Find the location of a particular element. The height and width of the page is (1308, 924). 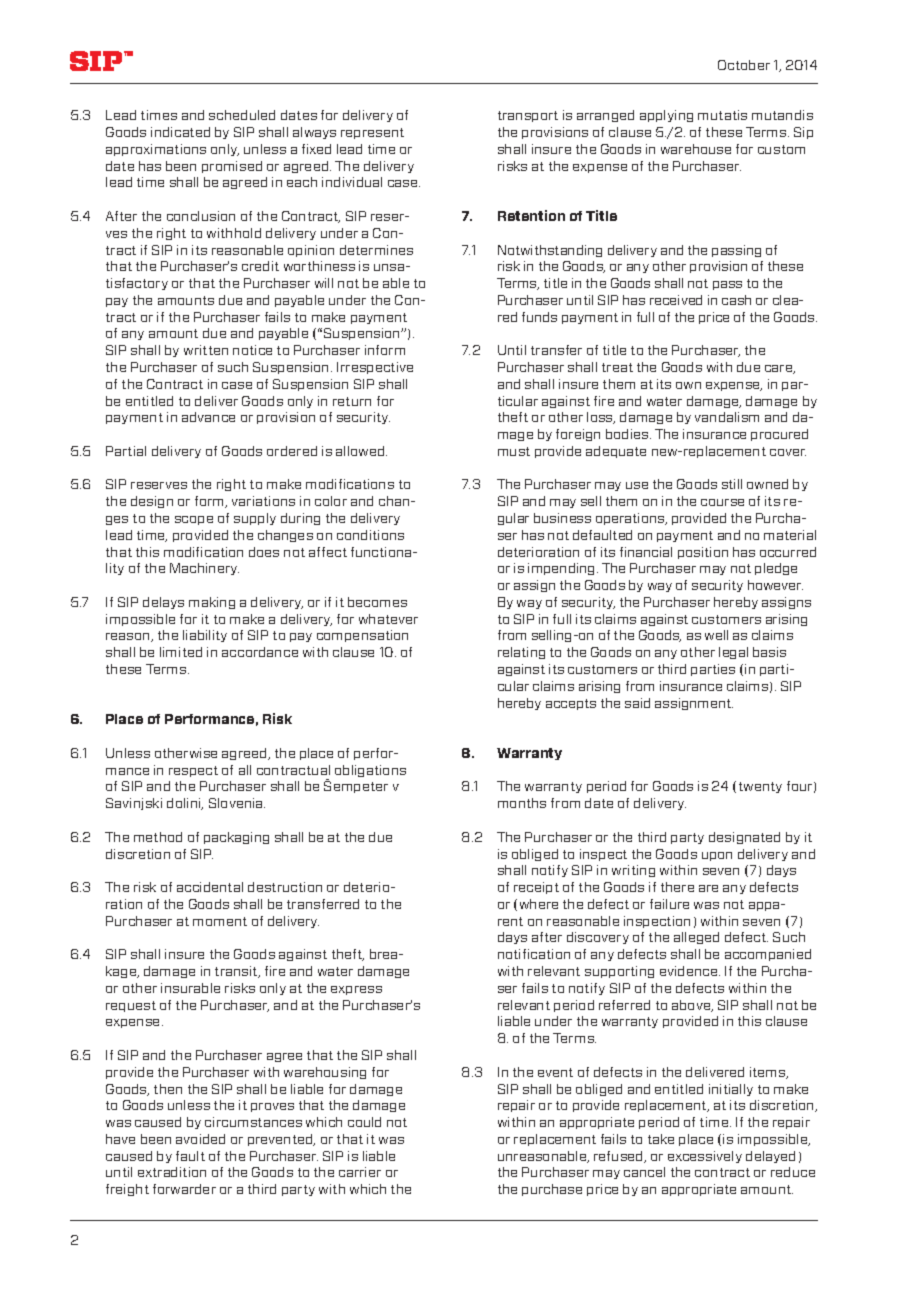

indicated is located at coordinates (180, 132).
